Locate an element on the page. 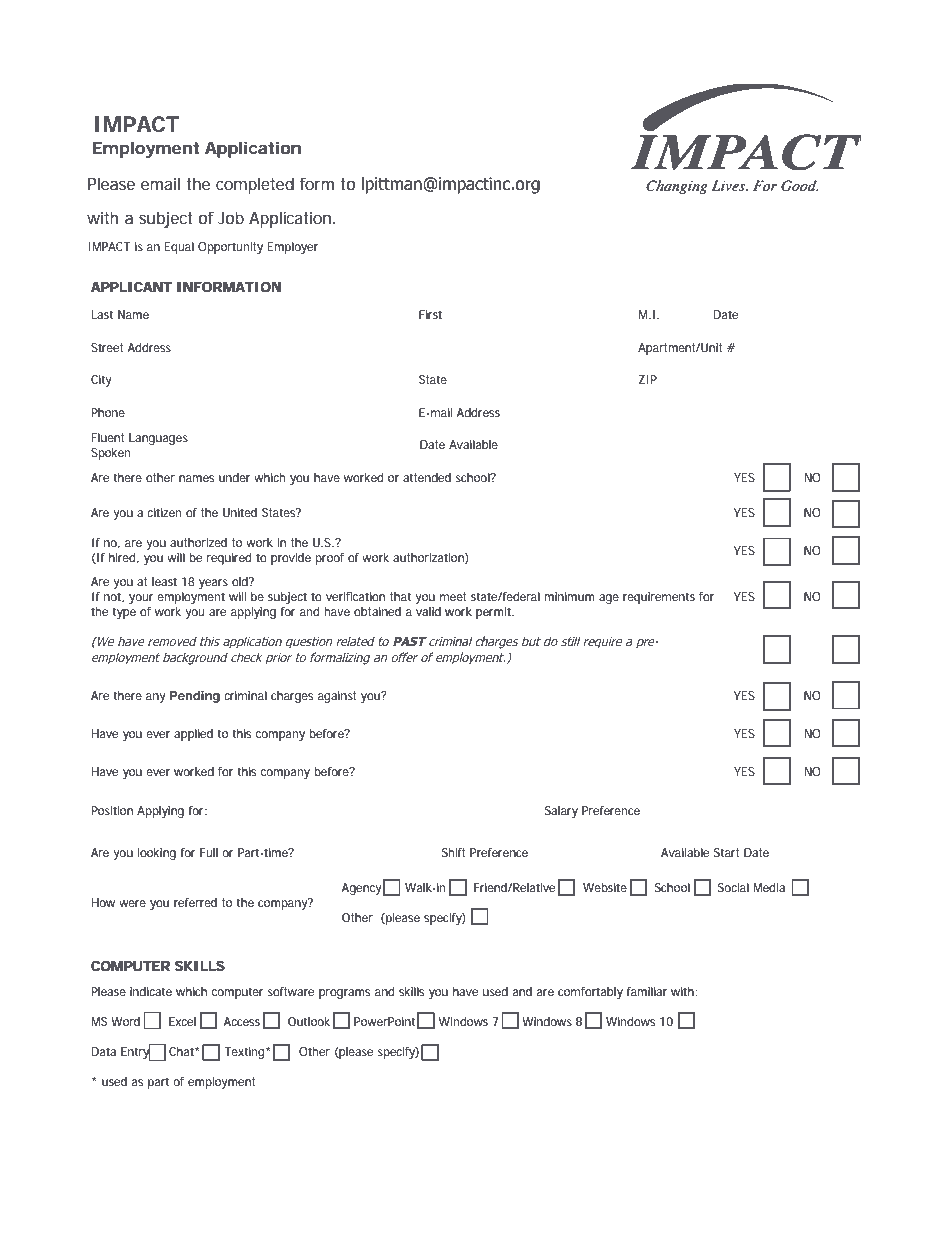 Image resolution: width=952 pixels, height=1233 pixels. programs is located at coordinates (344, 994).
